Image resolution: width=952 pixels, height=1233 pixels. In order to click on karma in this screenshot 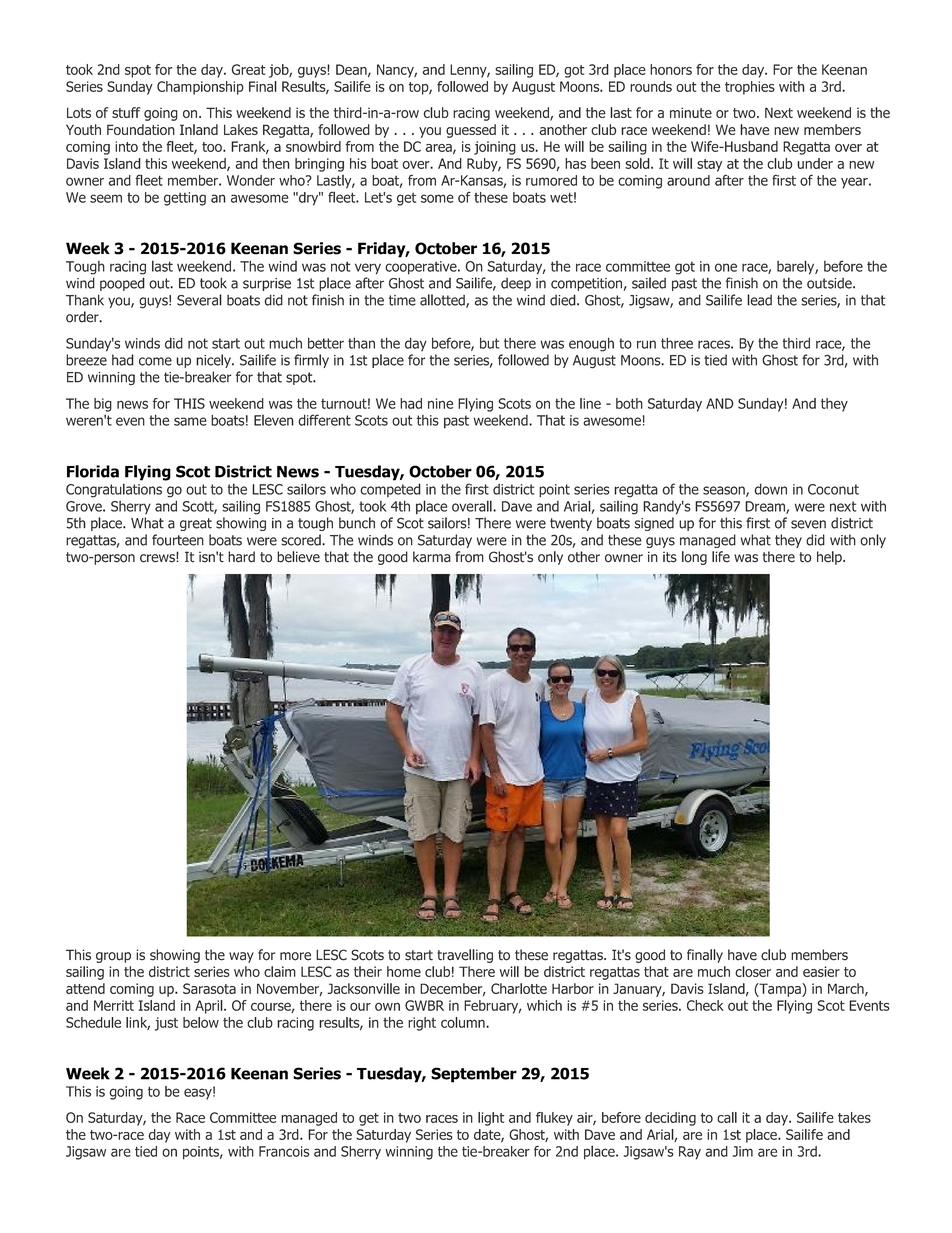, I will do `click(432, 557)`.
